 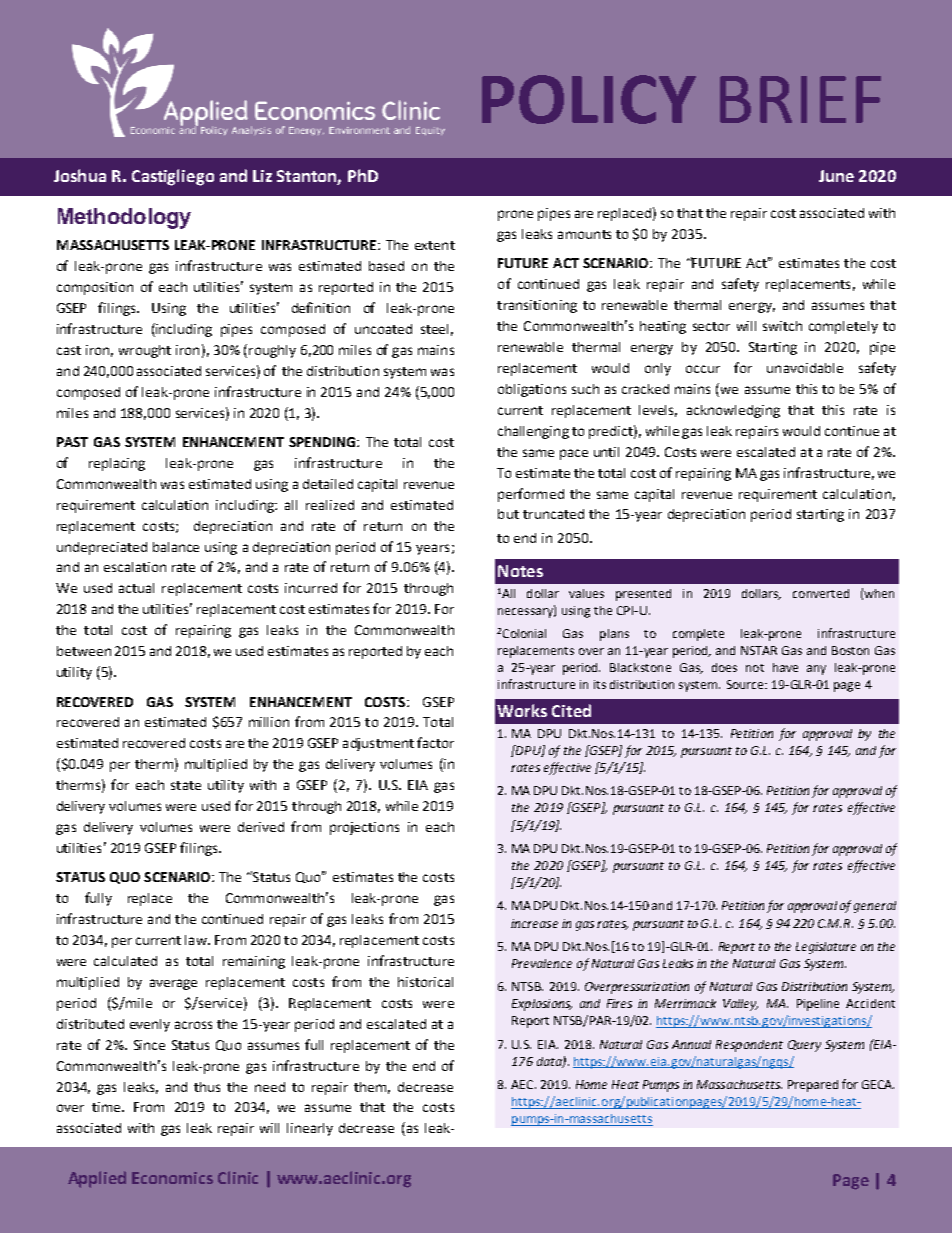 What do you see at coordinates (197, 940) in the screenshot?
I see `law` at bounding box center [197, 940].
